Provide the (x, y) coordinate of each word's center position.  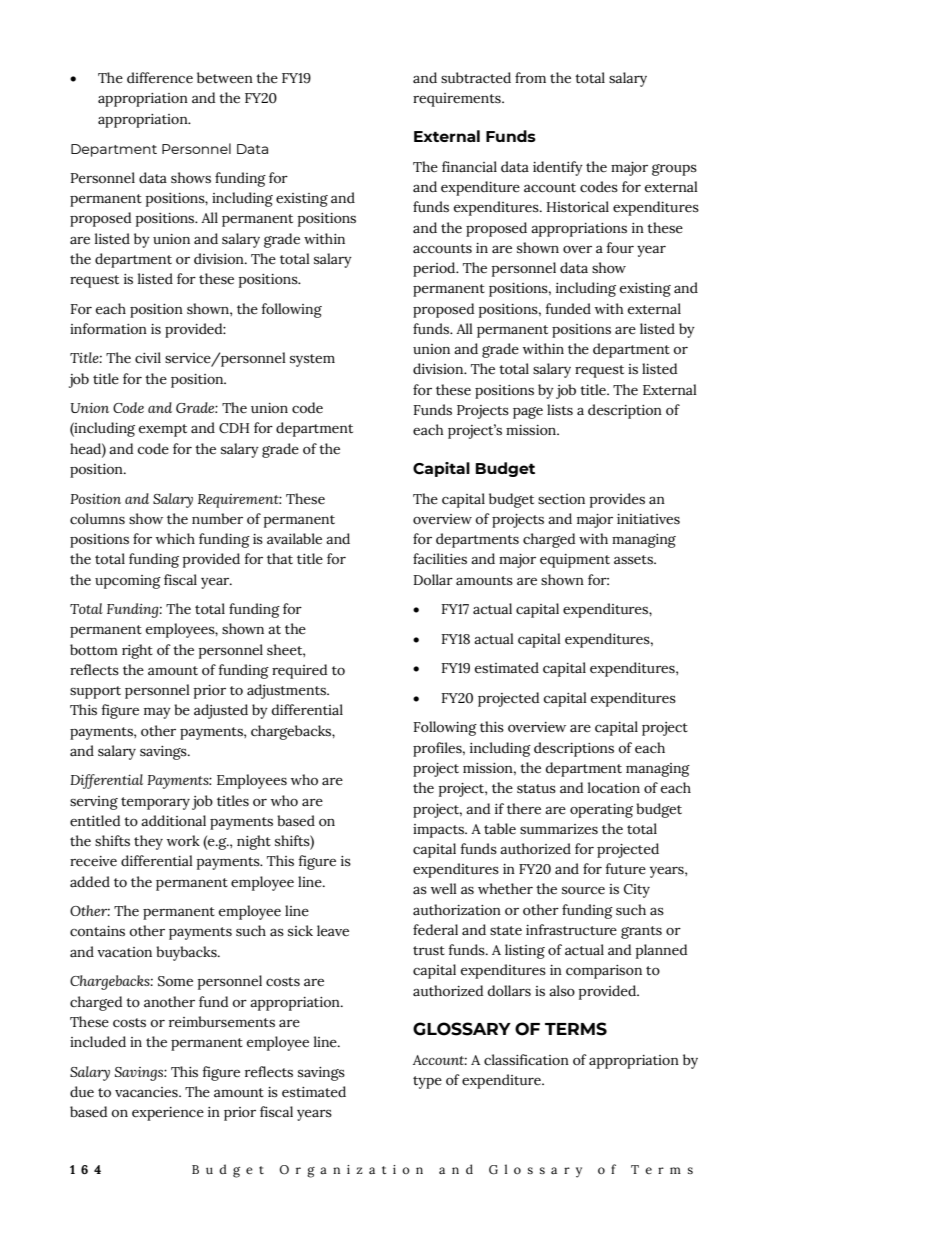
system (312, 360)
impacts (440, 831)
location (614, 788)
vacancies (147, 1092)
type (427, 1082)
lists (560, 410)
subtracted (476, 78)
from (530, 78)
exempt (163, 430)
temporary (155, 803)
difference (160, 78)
